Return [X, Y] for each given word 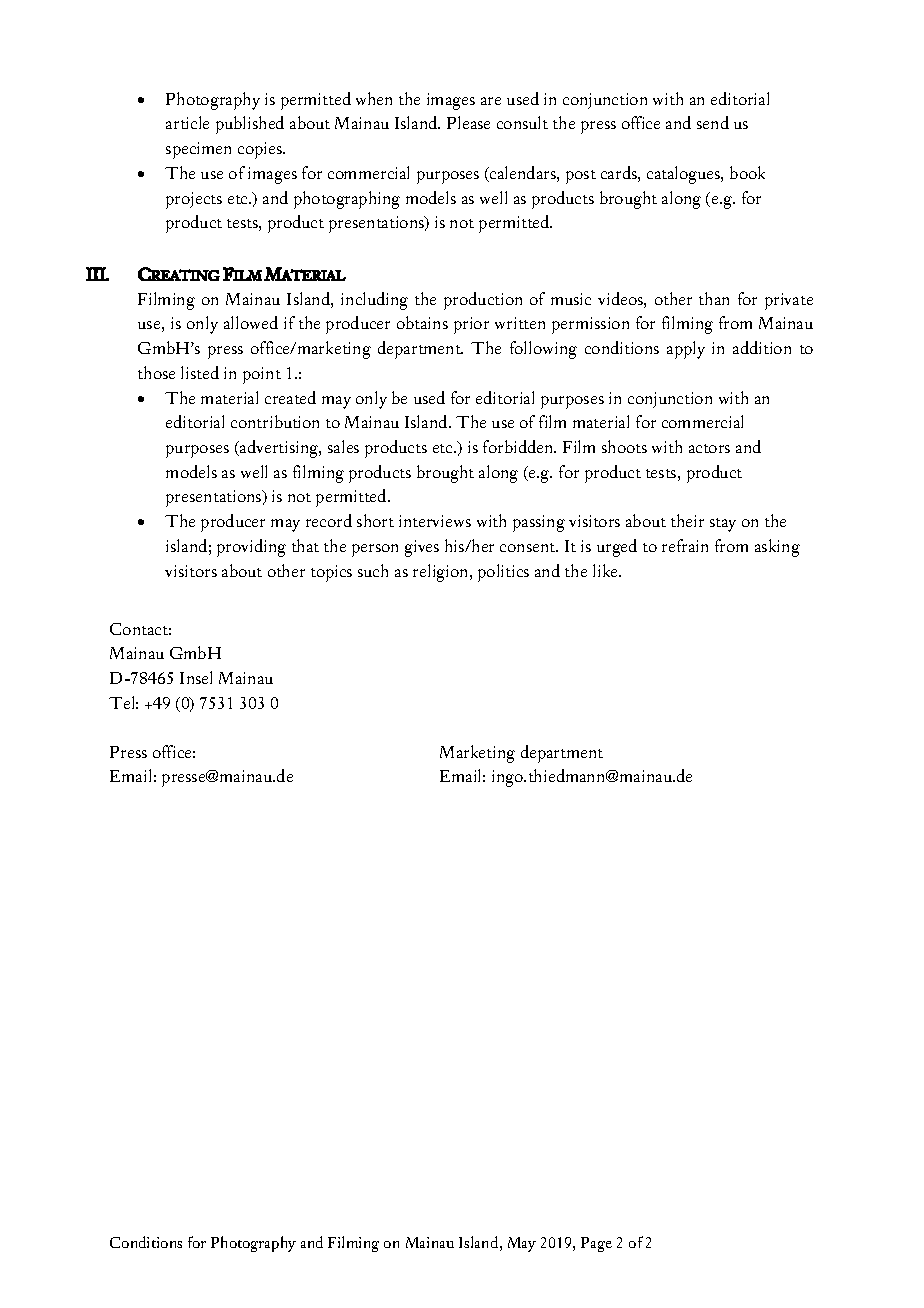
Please [468, 122]
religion [442, 573]
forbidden [519, 446]
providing [251, 548]
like [606, 570]
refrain [685, 545]
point [262, 375]
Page [596, 1244]
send [713, 122]
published [250, 125]
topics [331, 573]
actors [709, 448]
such [373, 570]
